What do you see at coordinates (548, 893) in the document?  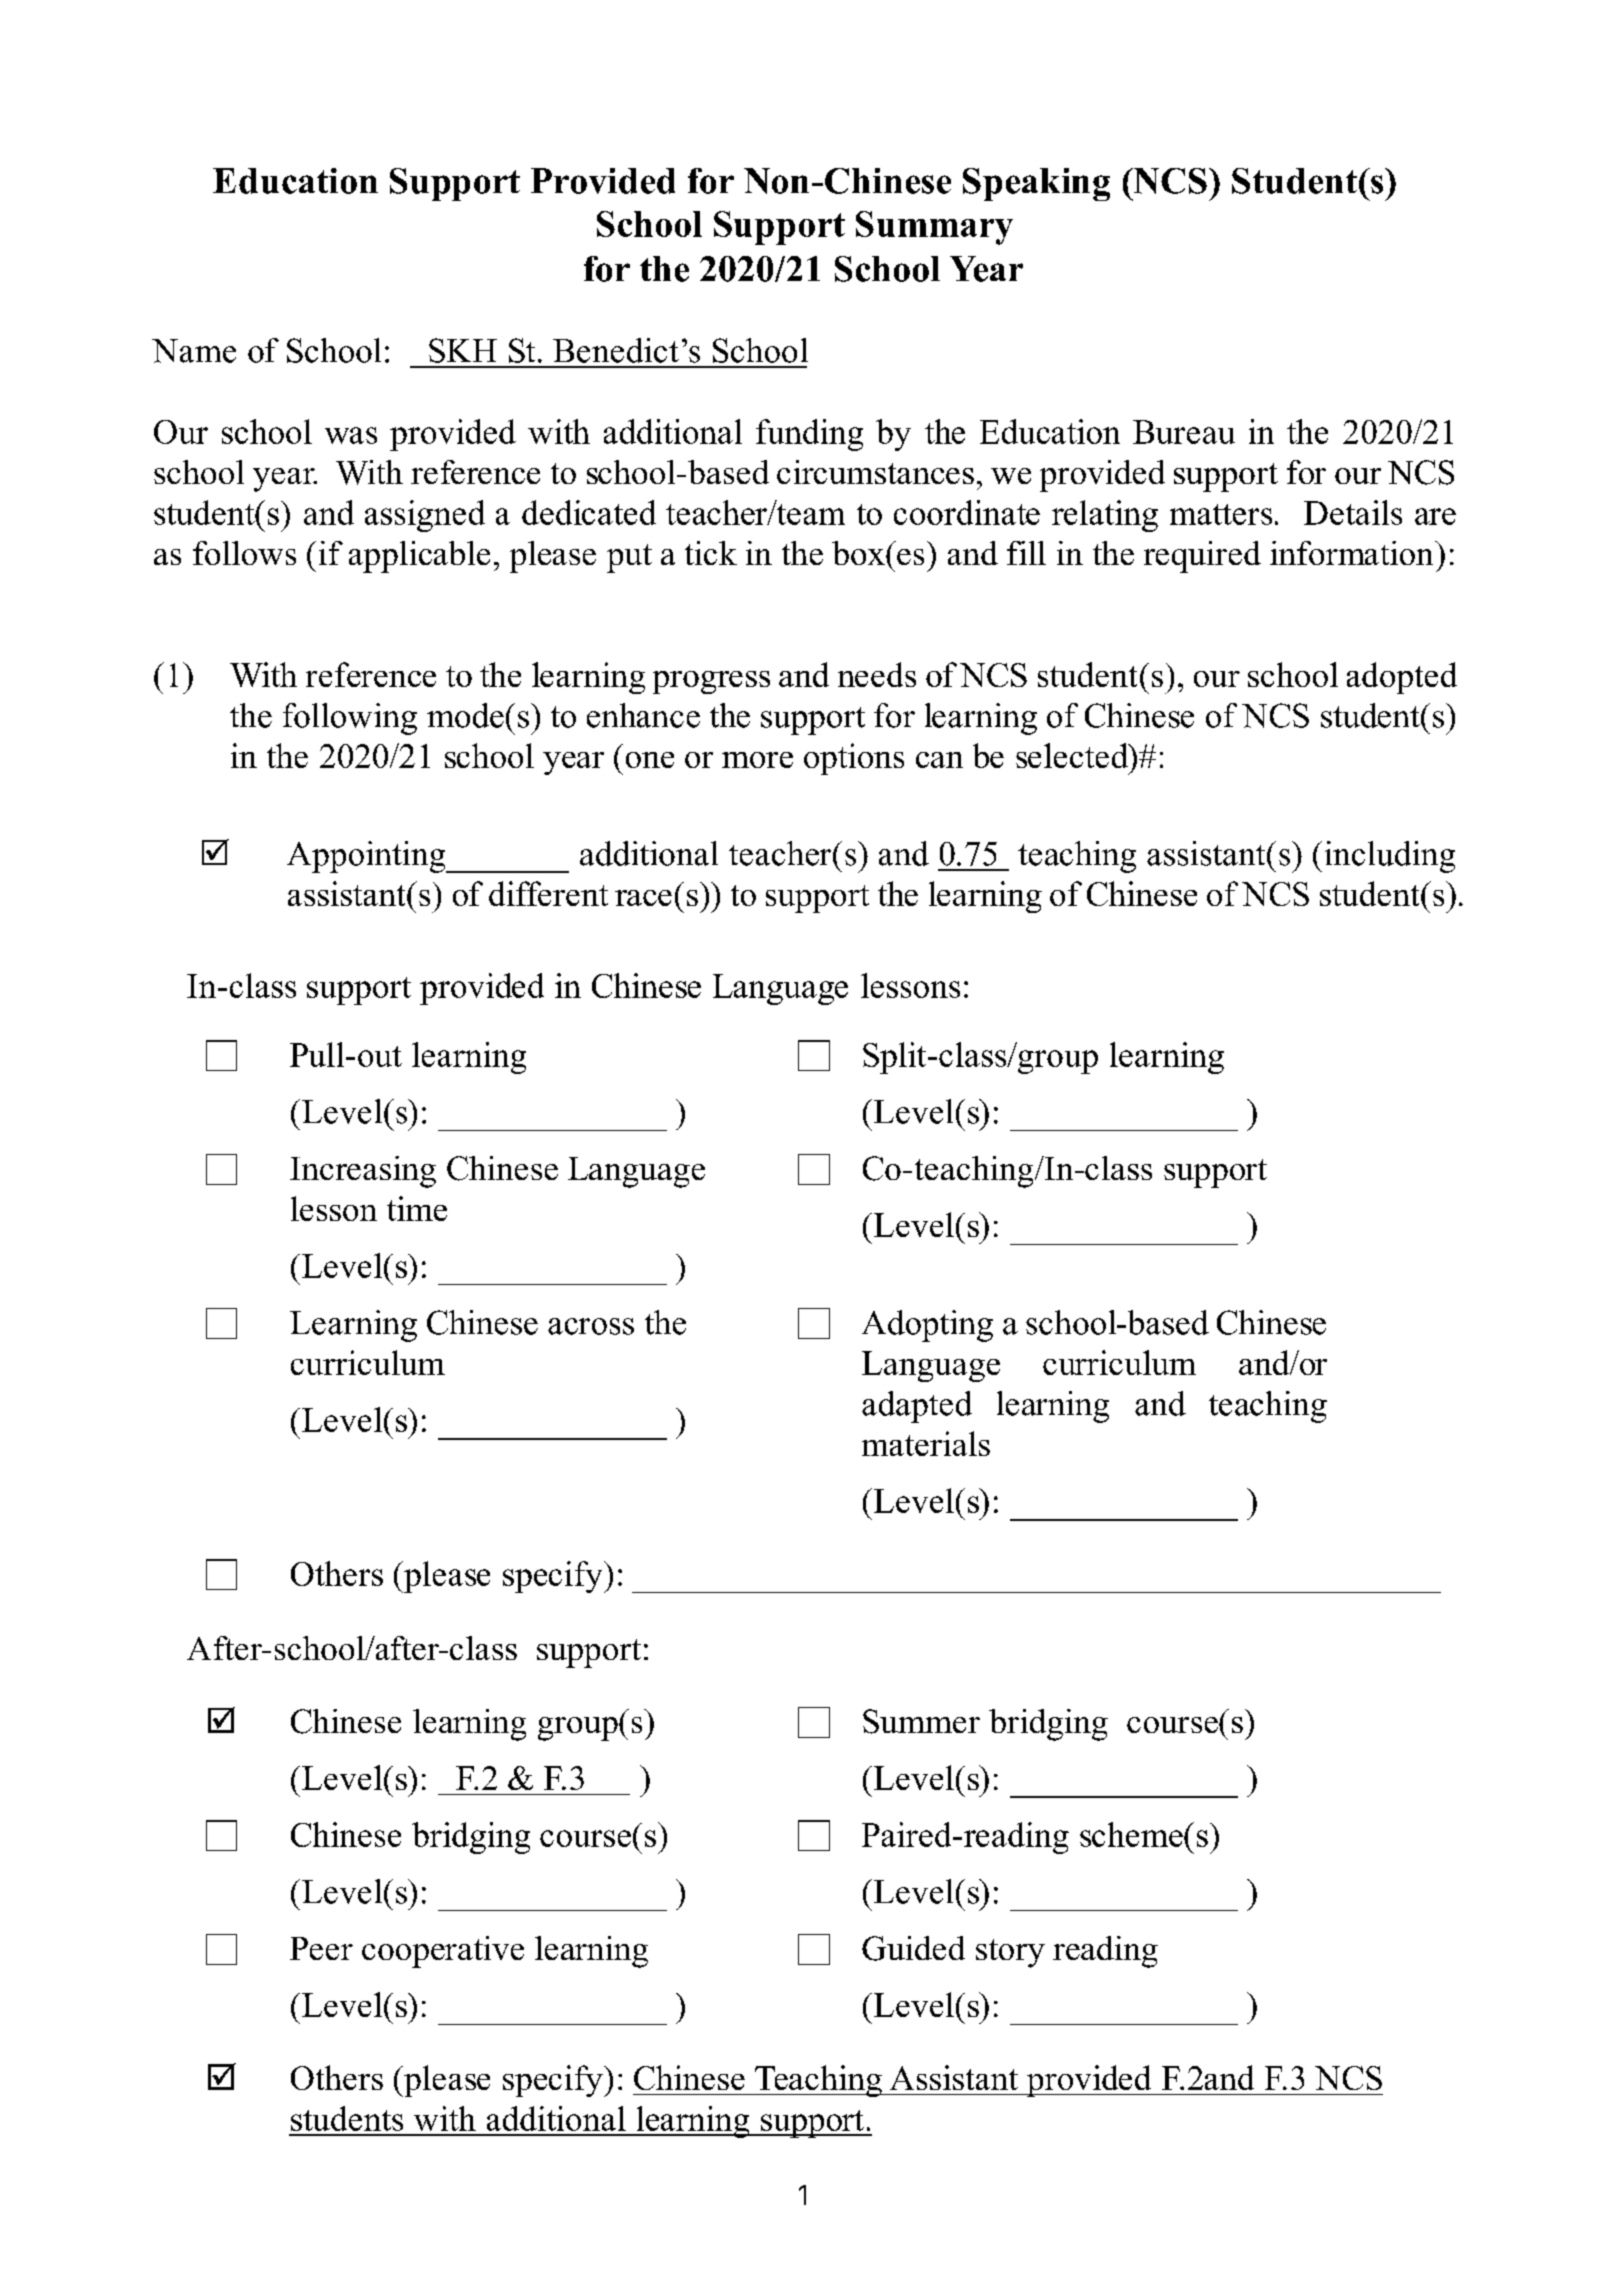 I see `different` at bounding box center [548, 893].
